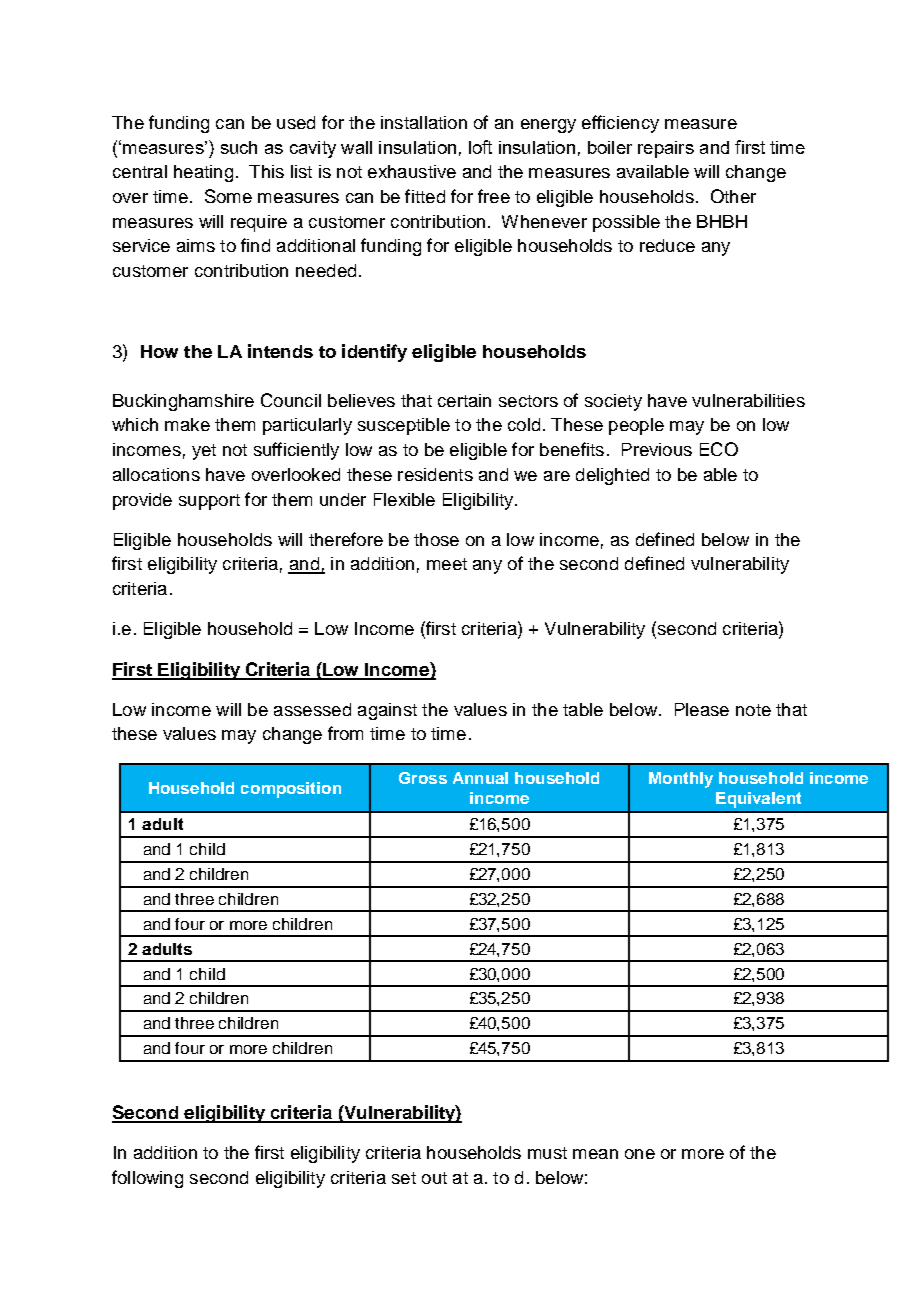  I want to click on support, so click(209, 502).
